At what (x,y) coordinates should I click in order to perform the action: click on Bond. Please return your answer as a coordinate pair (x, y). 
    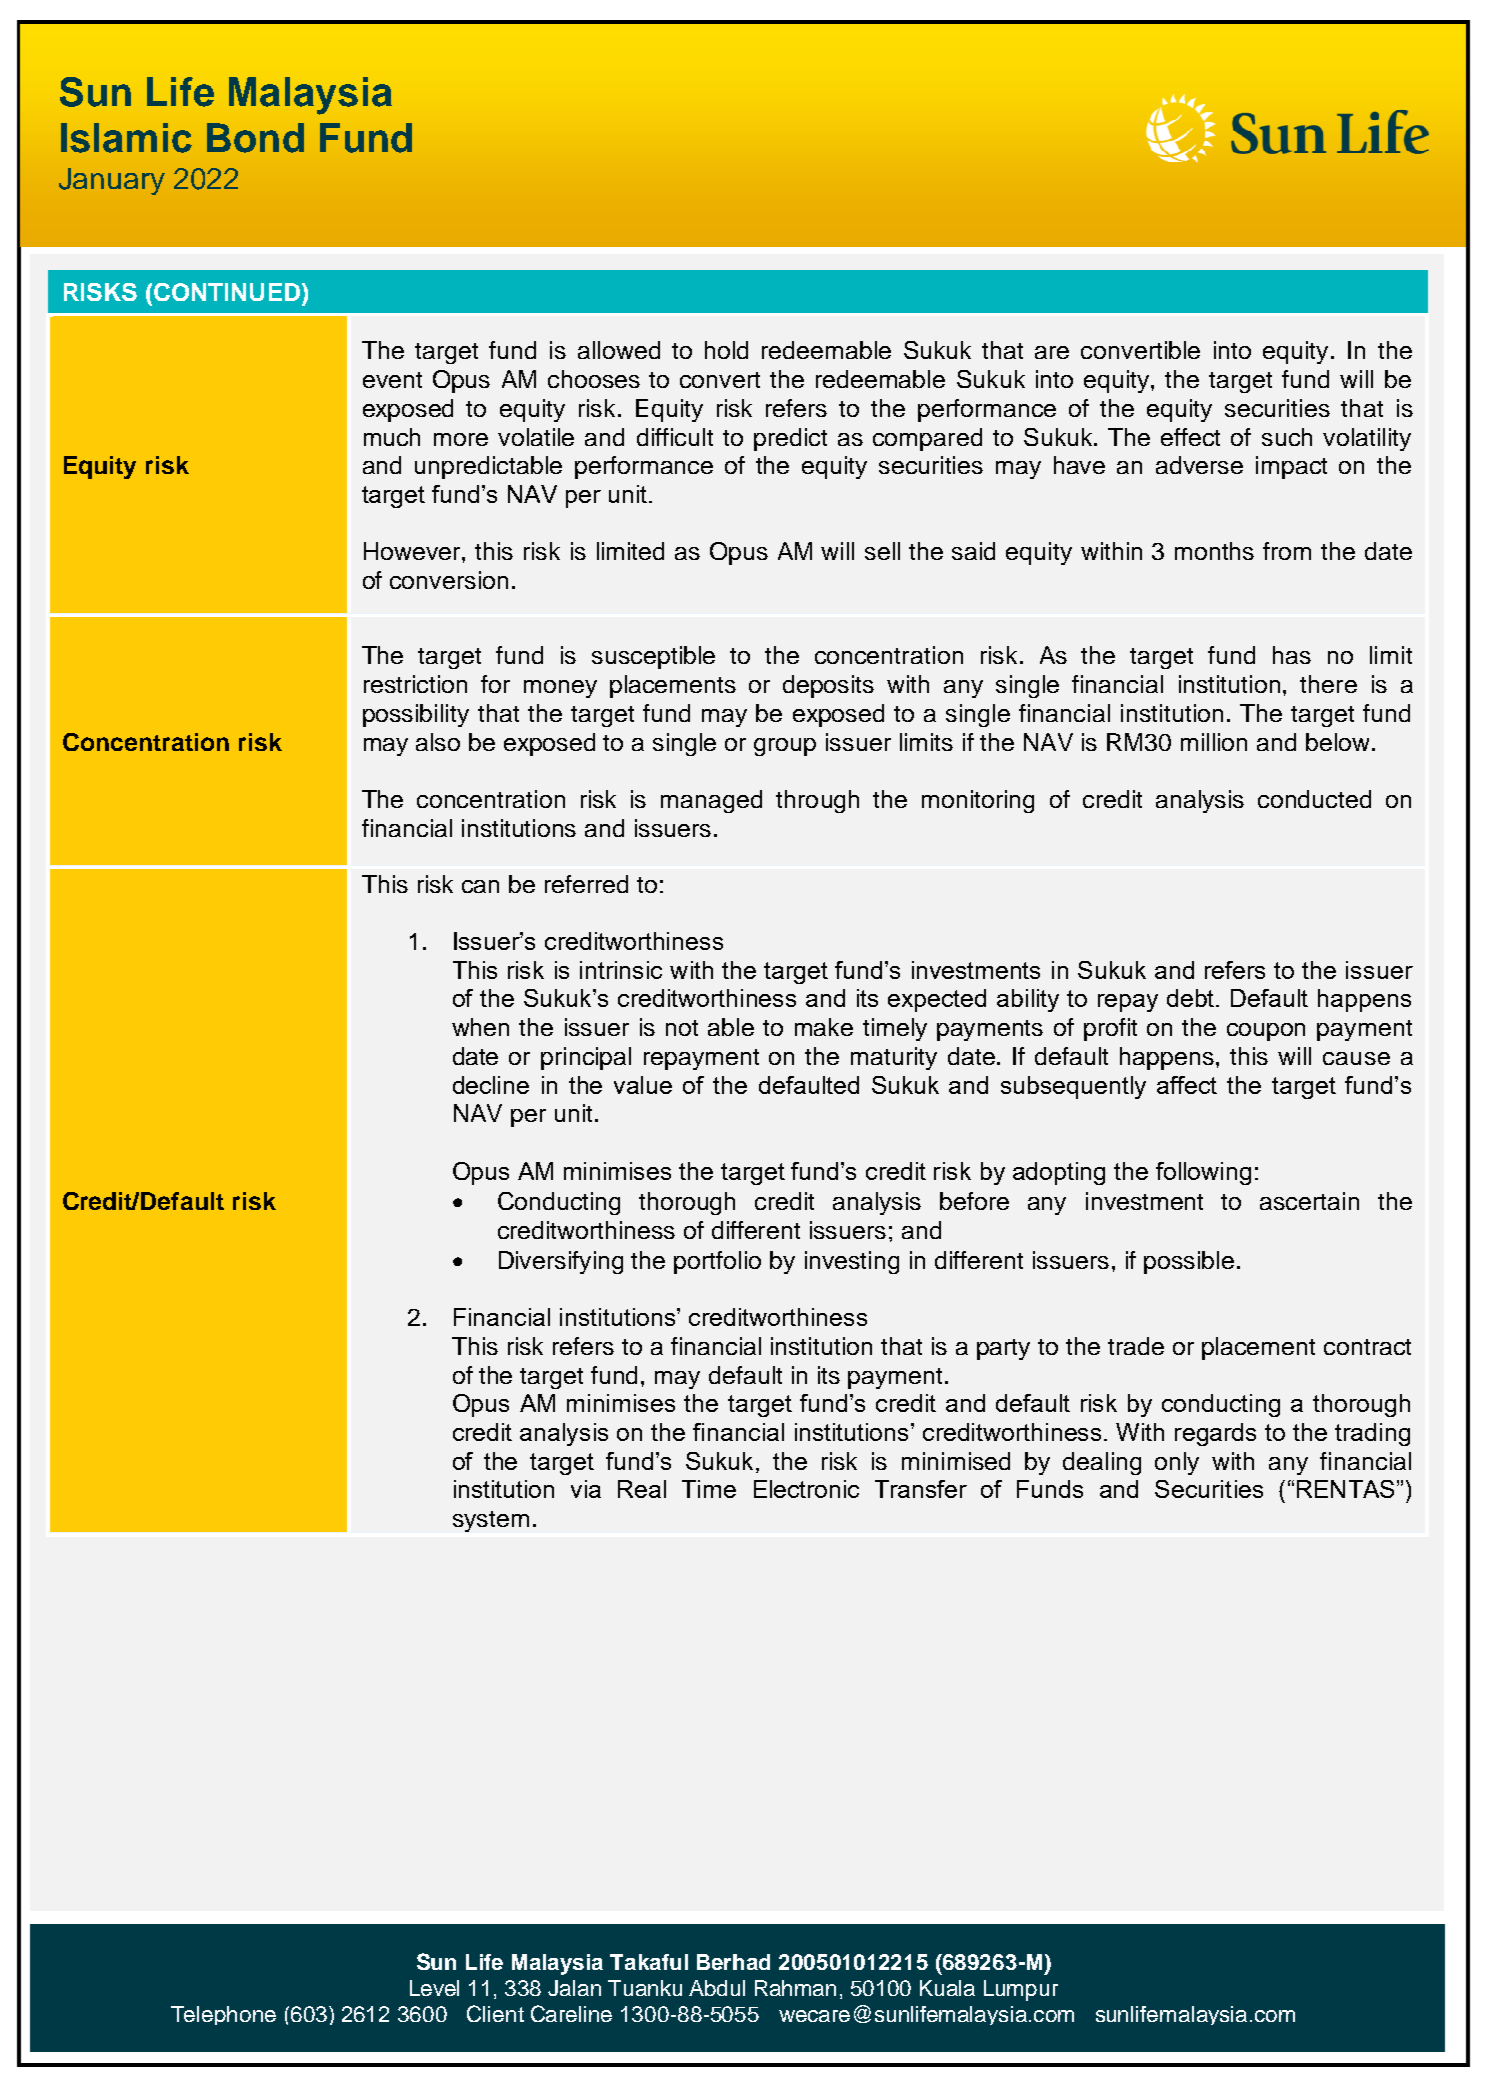
    Looking at the image, I should click on (255, 138).
